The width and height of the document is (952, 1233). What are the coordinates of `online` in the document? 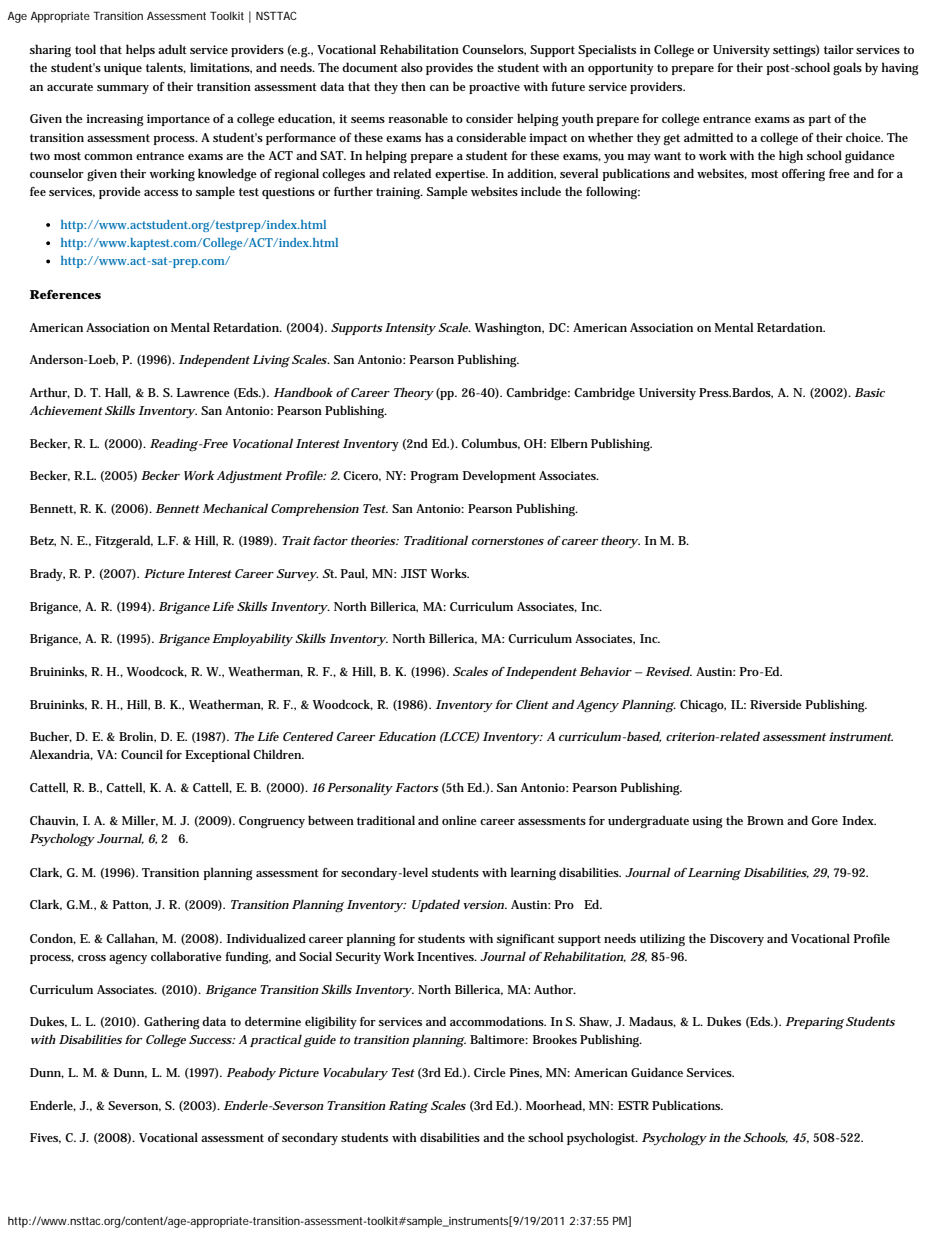 It's located at (459, 820).
